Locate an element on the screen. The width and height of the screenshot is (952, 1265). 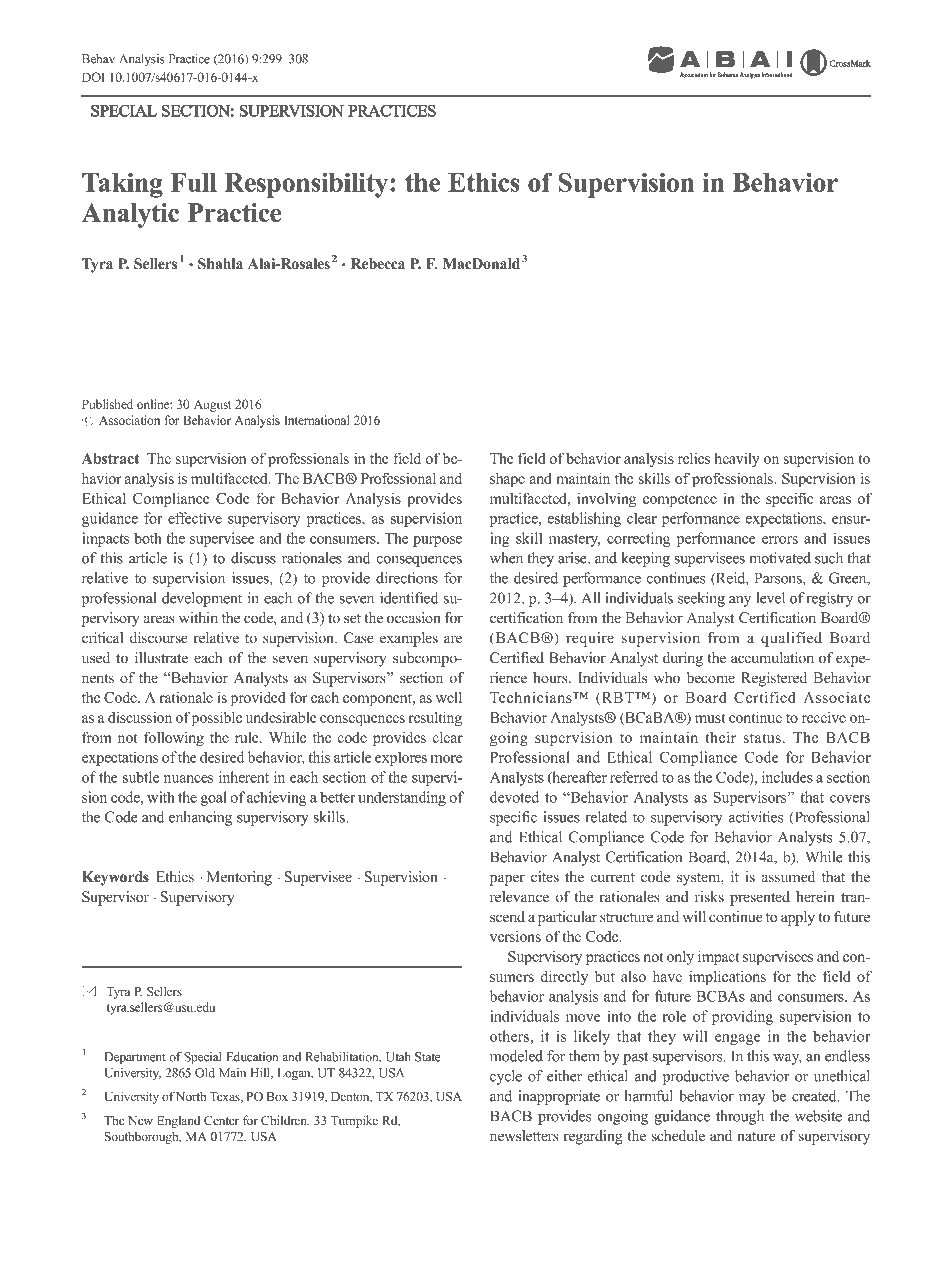
Responsibility is located at coordinates (307, 185).
